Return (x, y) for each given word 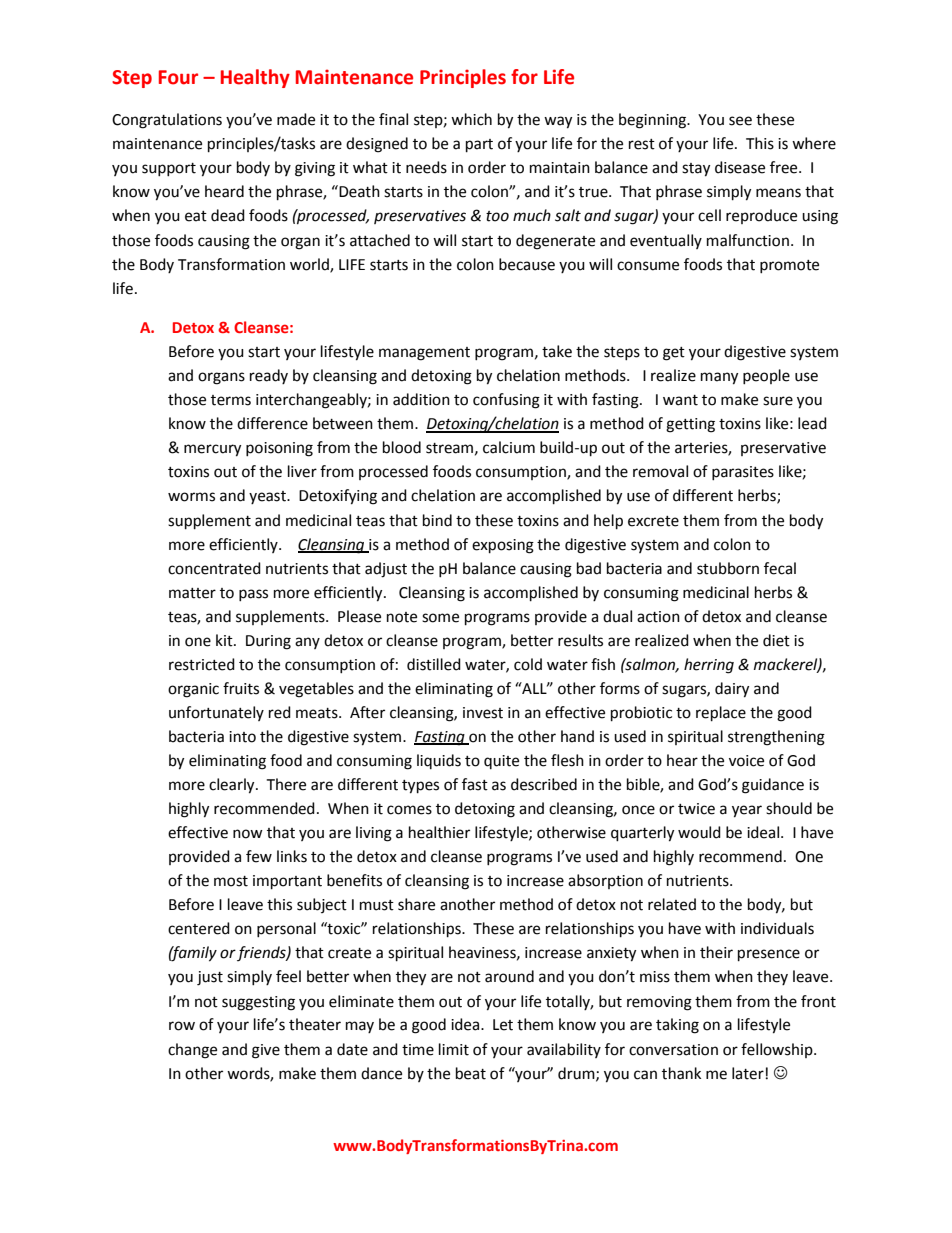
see (740, 121)
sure (778, 401)
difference (272, 423)
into (242, 737)
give (266, 1051)
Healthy (255, 78)
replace (721, 714)
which (471, 119)
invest (483, 713)
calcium (509, 447)
